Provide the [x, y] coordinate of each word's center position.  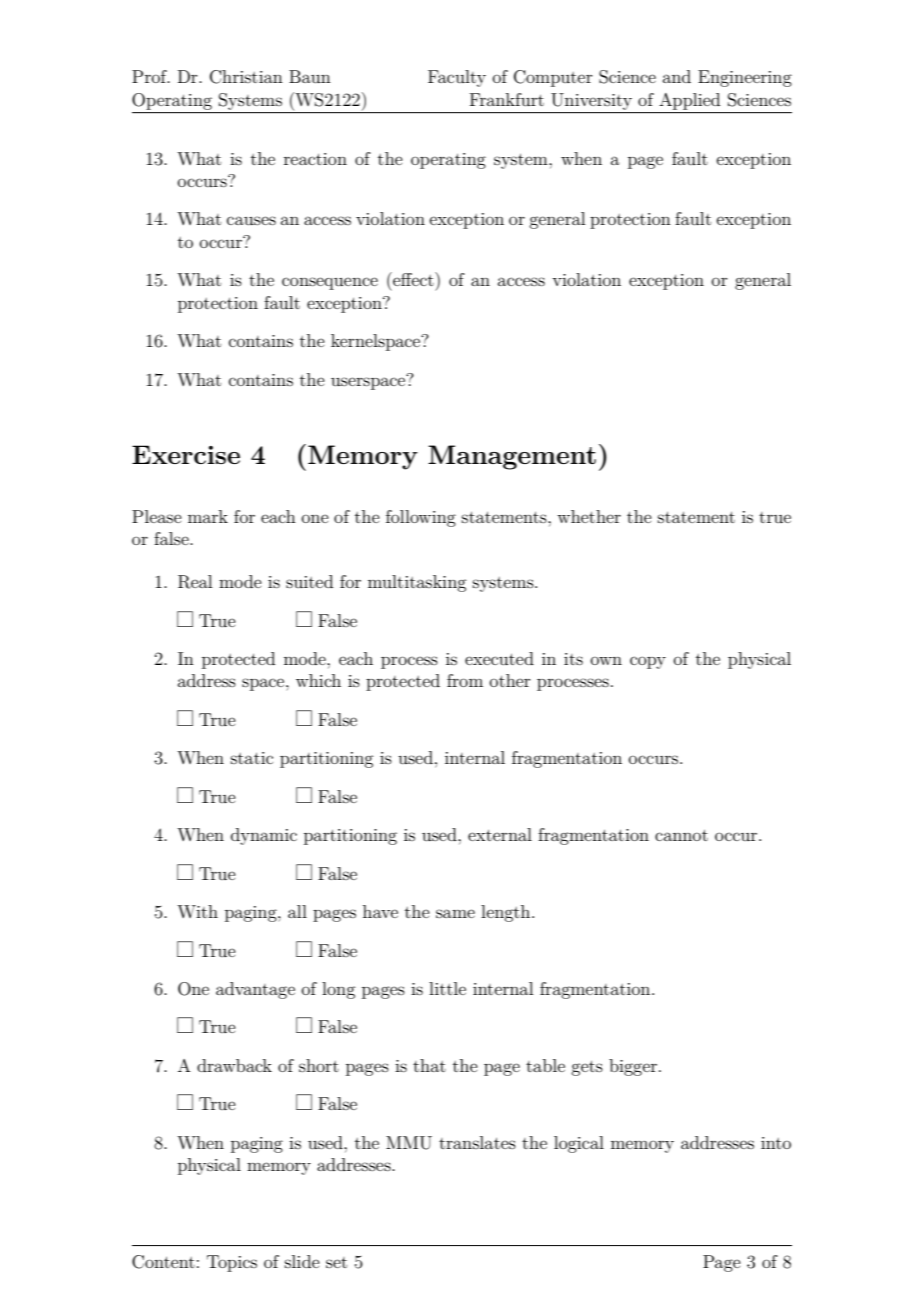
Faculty [457, 78]
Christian [246, 77]
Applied [690, 101]
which [318, 680]
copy [648, 662]
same [455, 913]
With [197, 911]
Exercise [186, 454]
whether [589, 516]
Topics [232, 1263]
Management [512, 457]
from [465, 680]
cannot [681, 835]
